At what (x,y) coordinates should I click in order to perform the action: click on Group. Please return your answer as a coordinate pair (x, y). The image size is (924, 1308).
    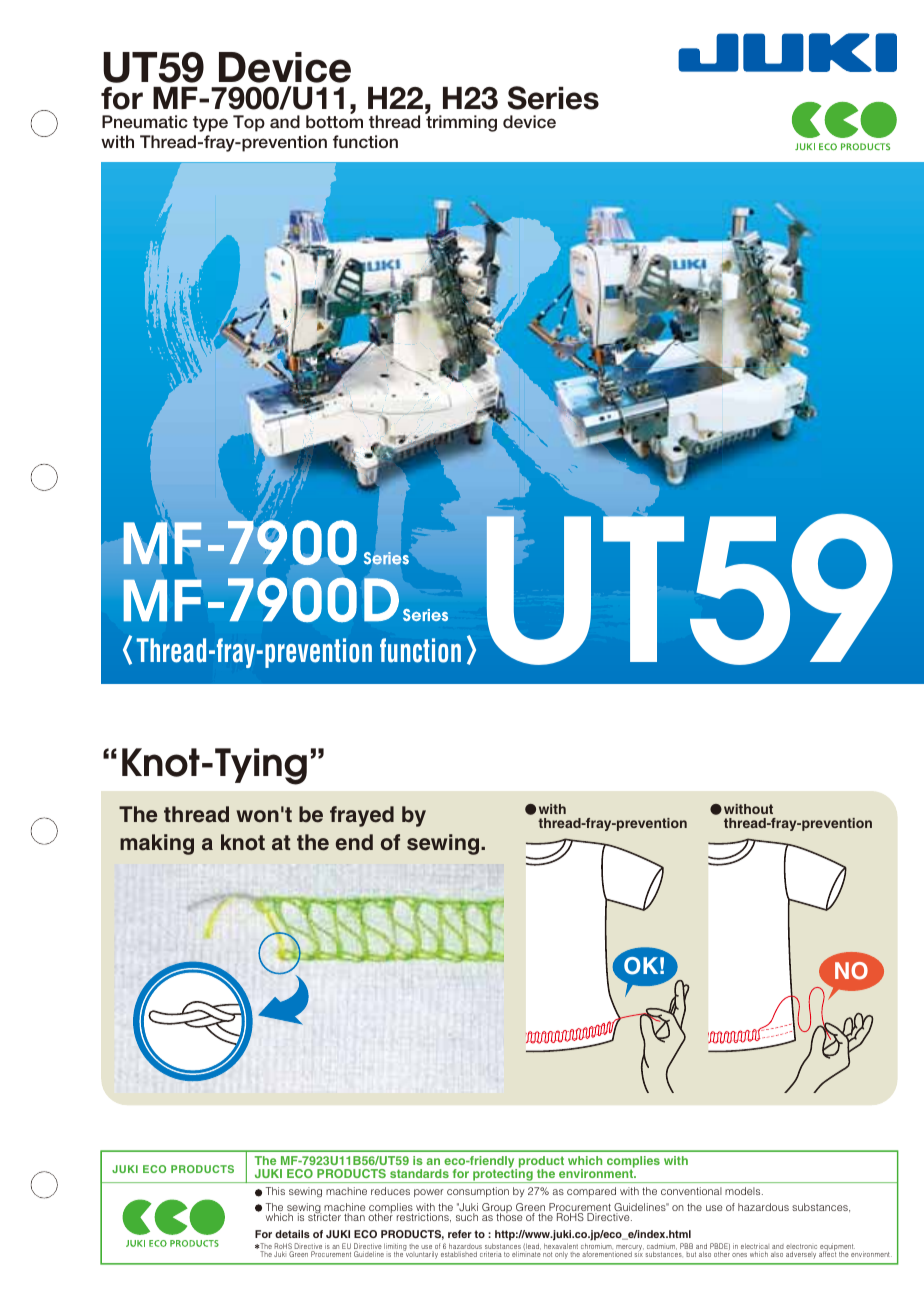
    Looking at the image, I should click on (498, 1209).
